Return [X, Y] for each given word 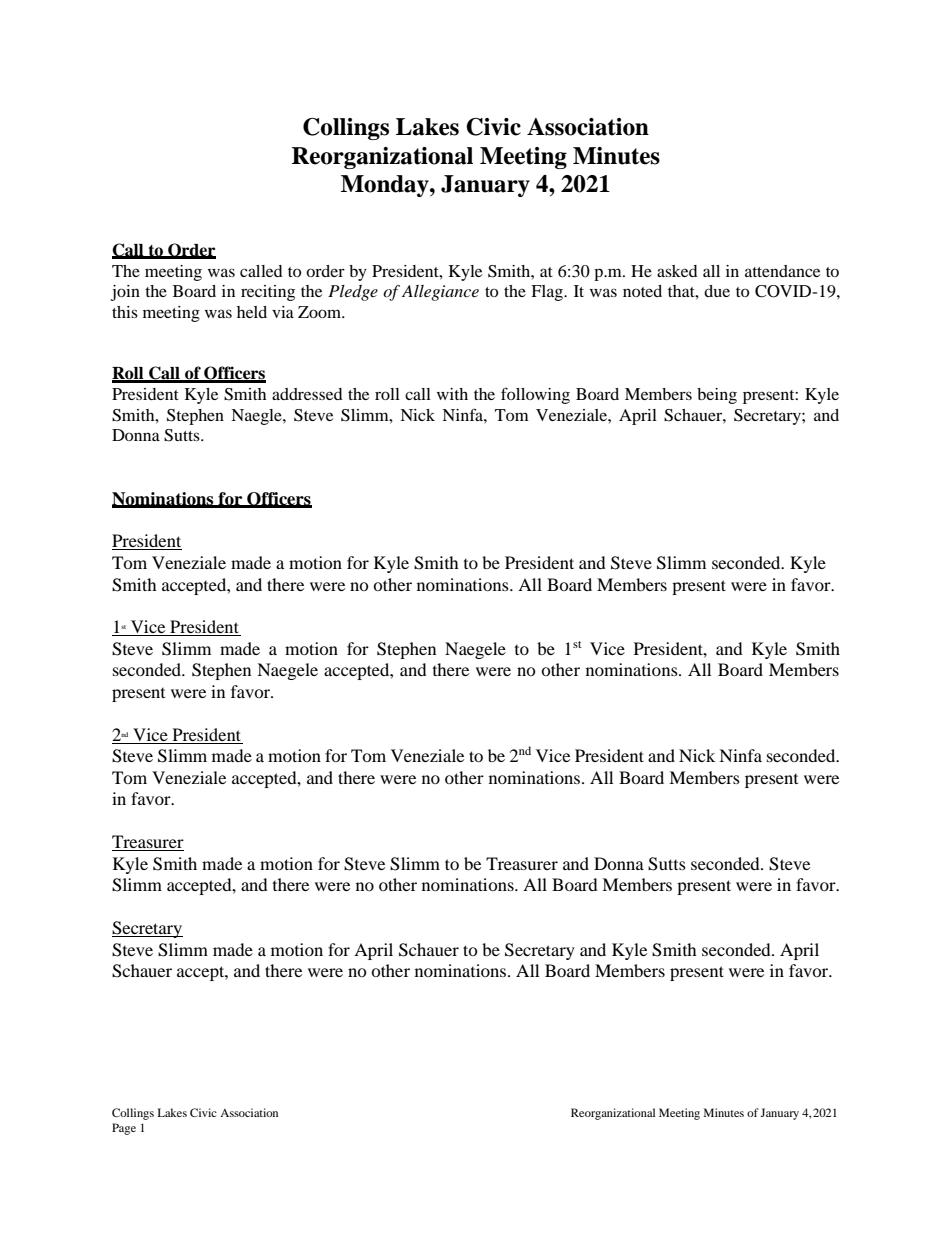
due [717, 291]
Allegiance [440, 293]
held [252, 312]
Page [124, 1129]
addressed [307, 394]
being [717, 396]
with [452, 394]
